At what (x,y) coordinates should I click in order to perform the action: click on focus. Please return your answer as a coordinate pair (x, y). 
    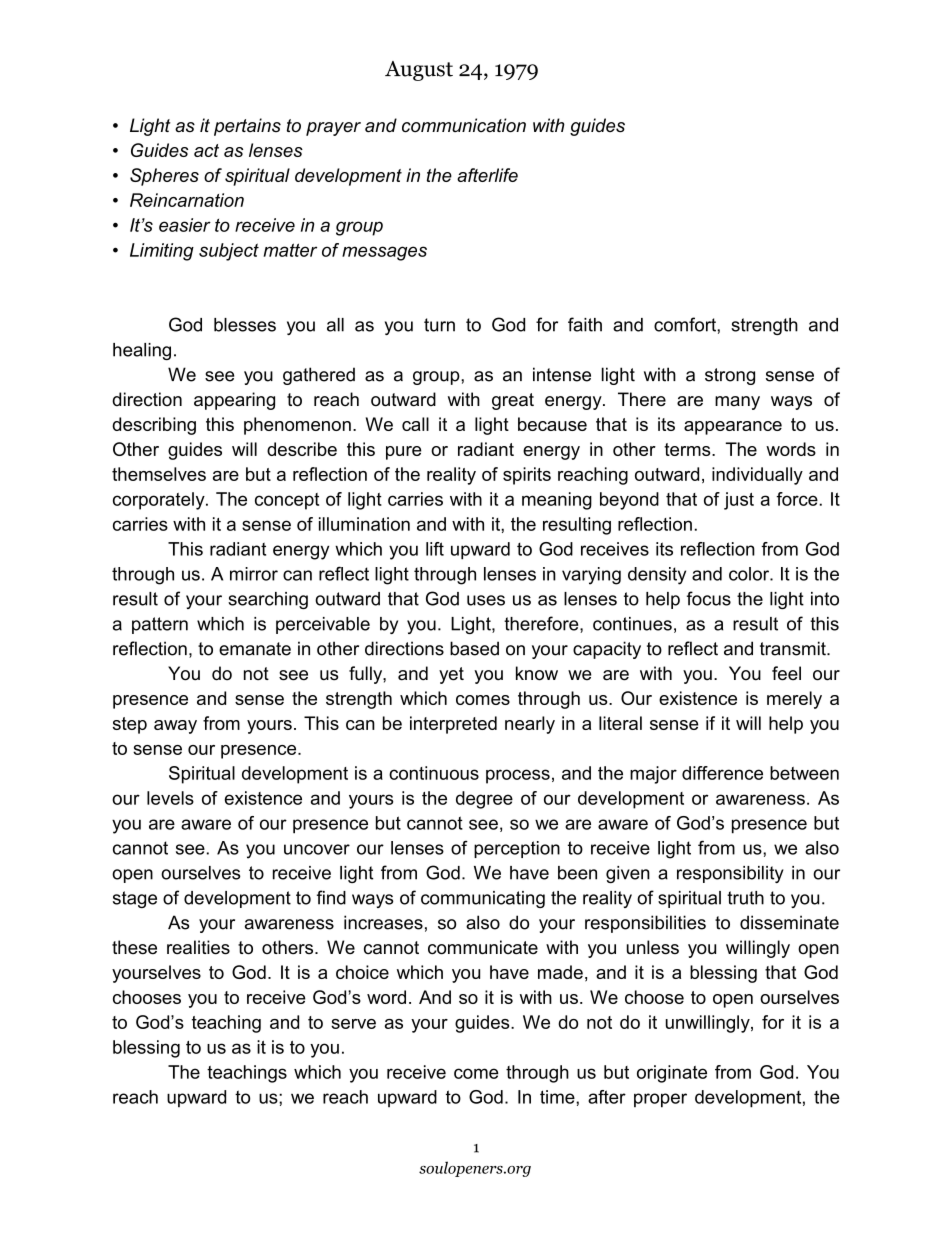
    Looking at the image, I should click on (709, 598).
